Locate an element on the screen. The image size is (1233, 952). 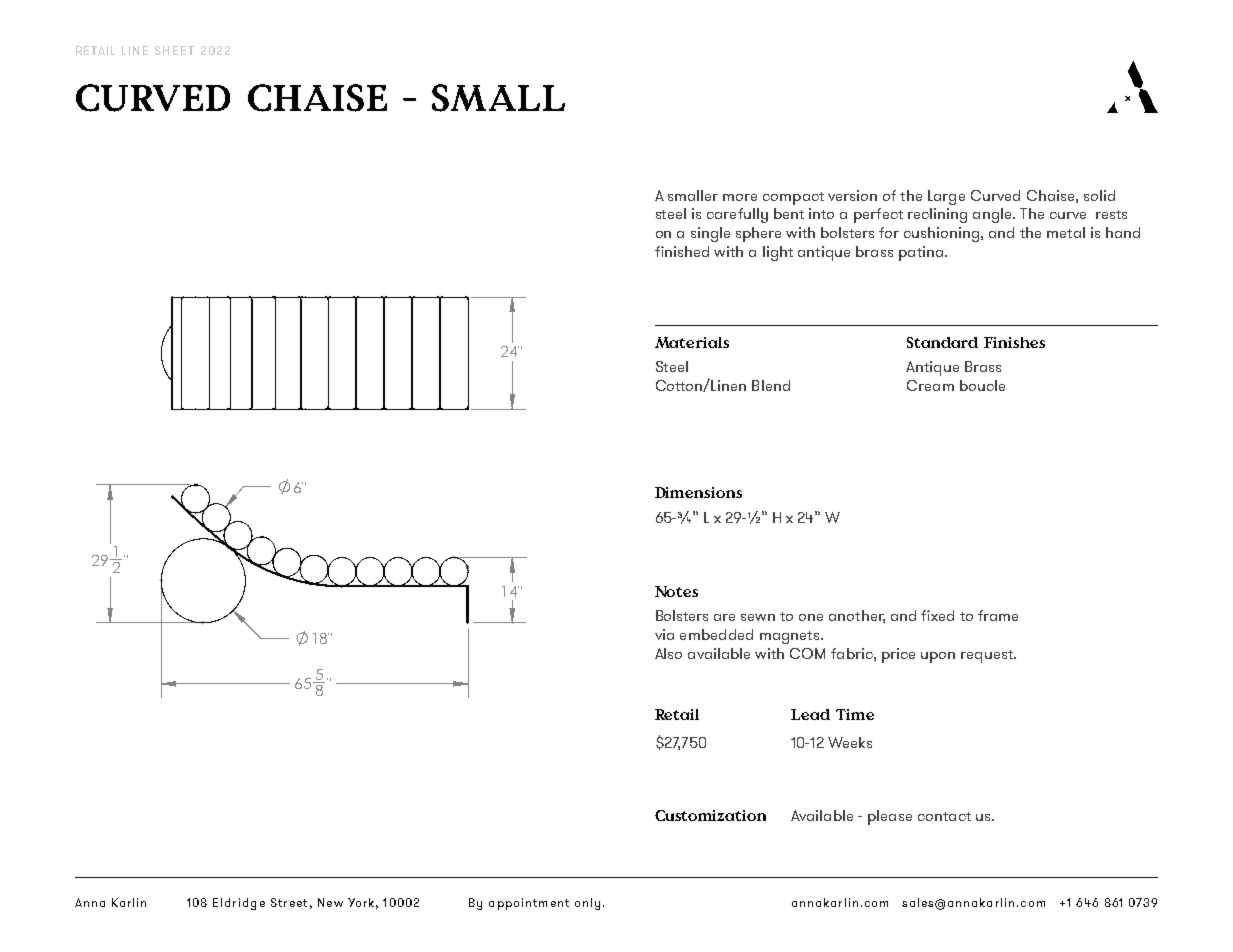
contact is located at coordinates (944, 816).
